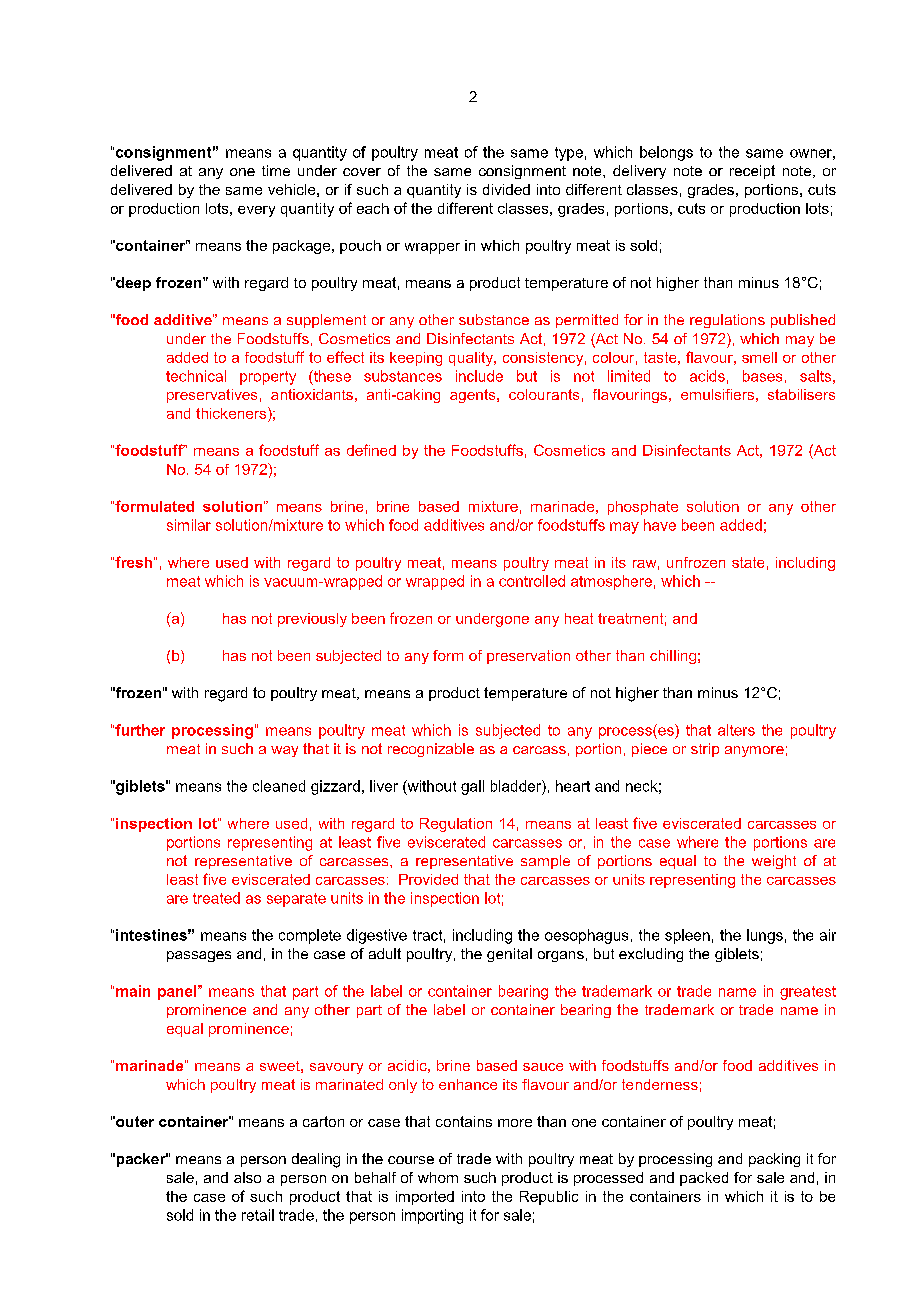 This document has height=1308, width=924. What do you see at coordinates (752, 172) in the document?
I see `receipt` at bounding box center [752, 172].
